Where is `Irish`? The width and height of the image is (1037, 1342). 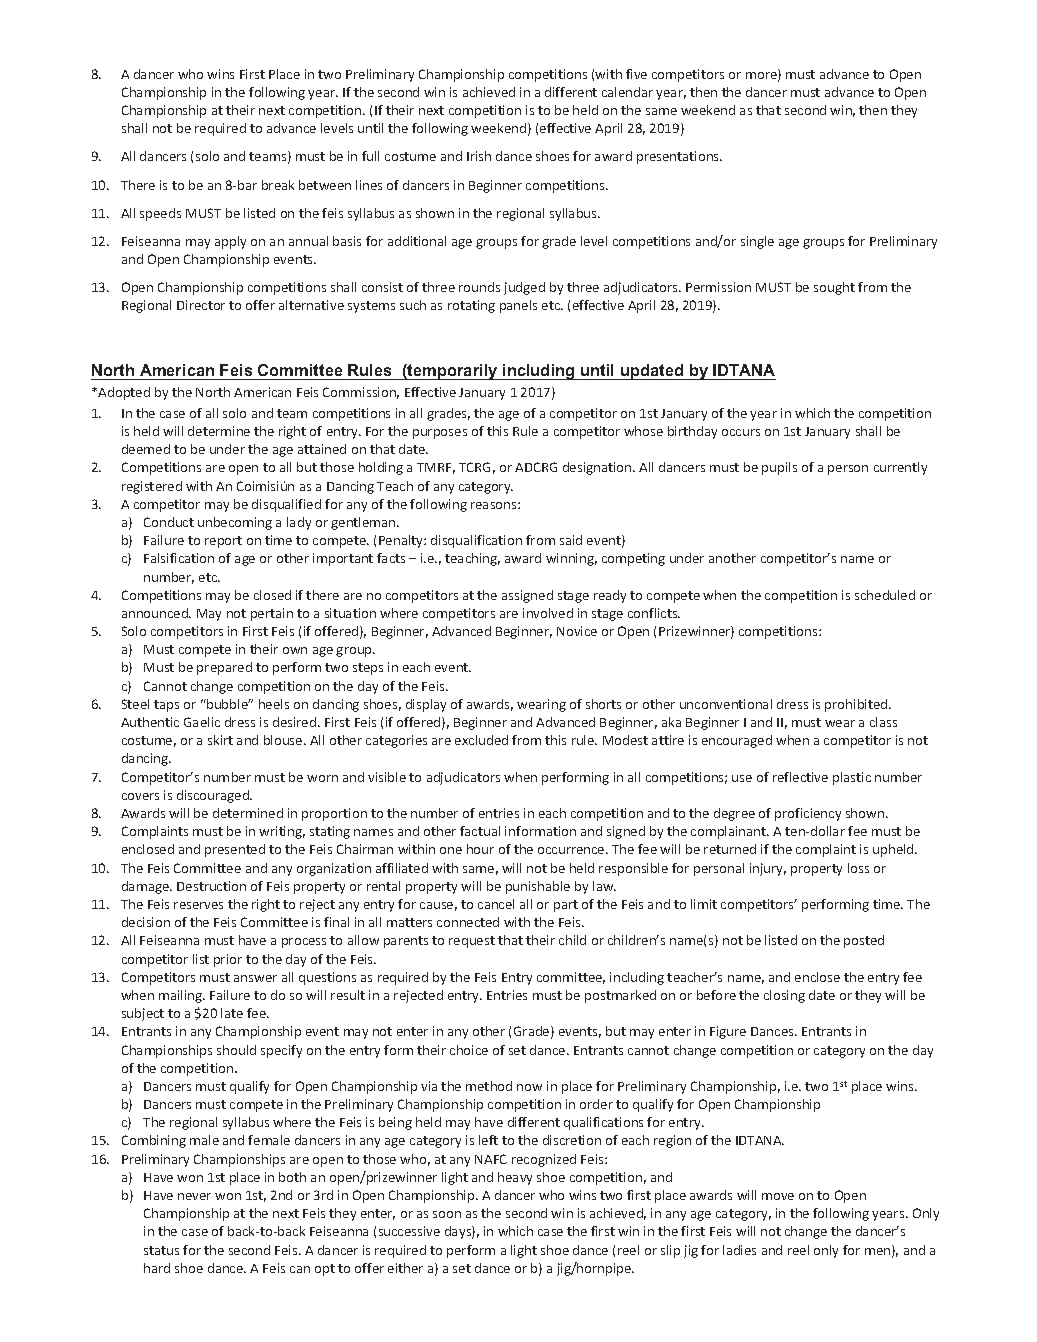
Irish is located at coordinates (479, 156).
